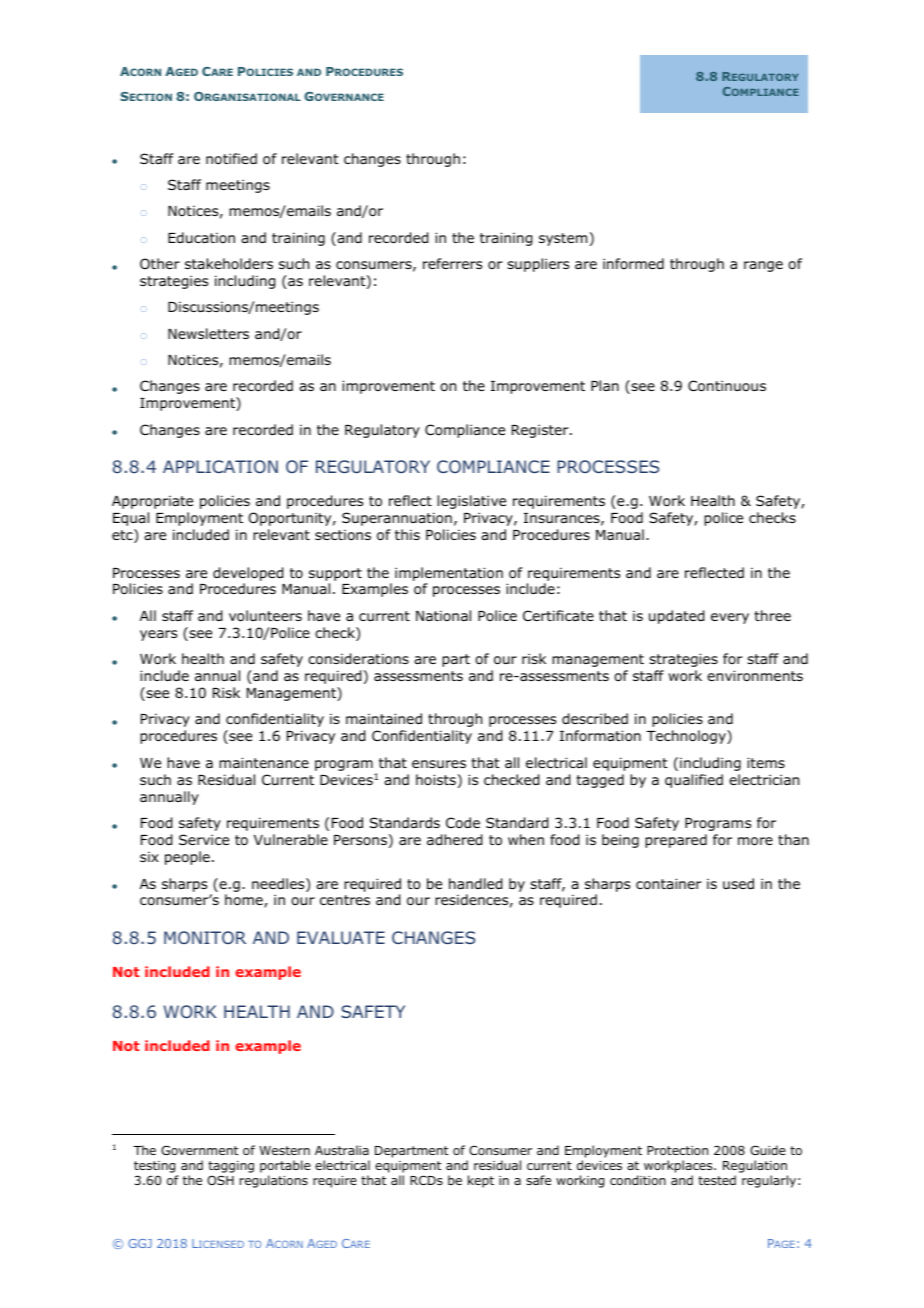  Describe the element at coordinates (158, 635) in the document. I see `years` at that location.
